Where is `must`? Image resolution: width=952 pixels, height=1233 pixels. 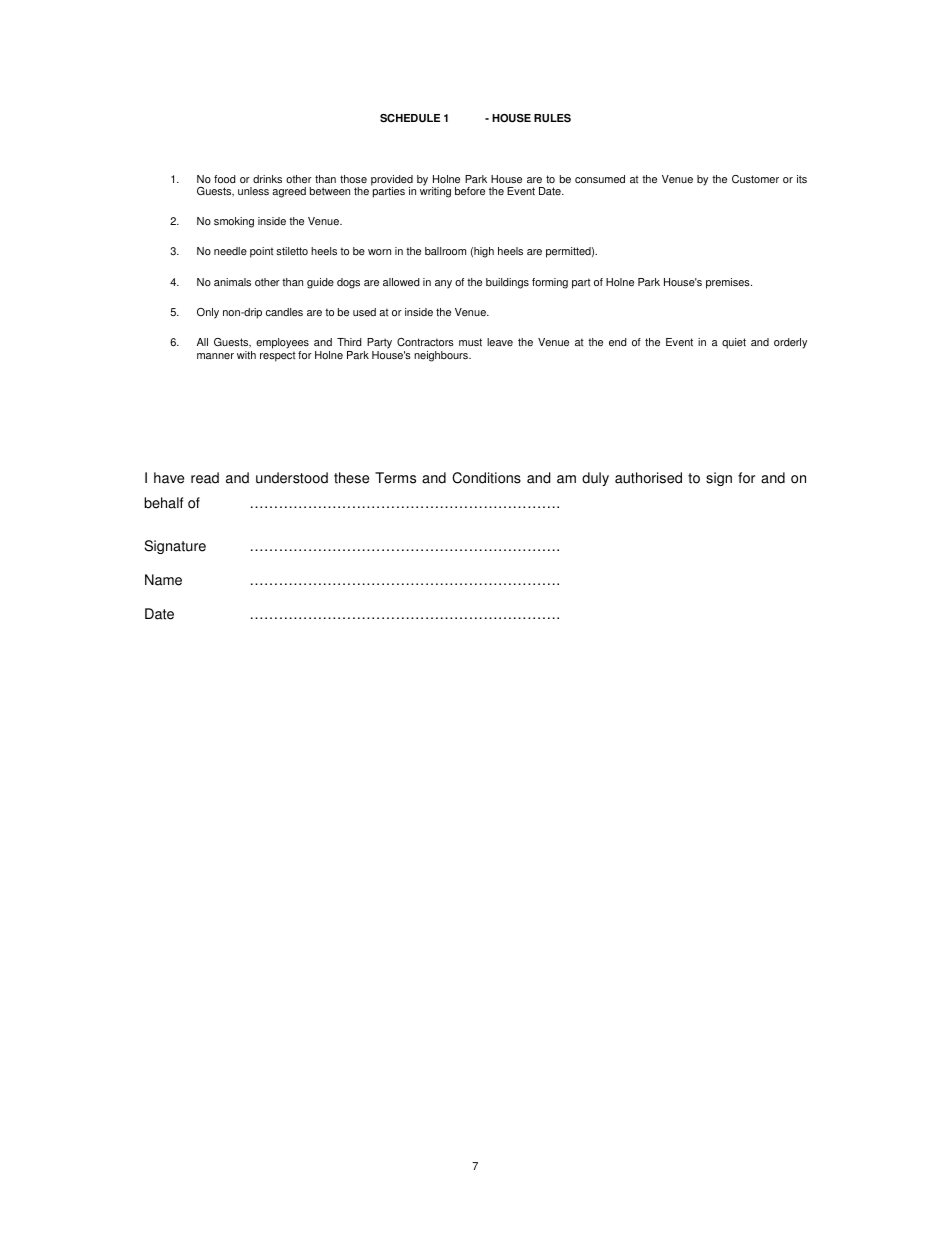 must is located at coordinates (470, 342).
